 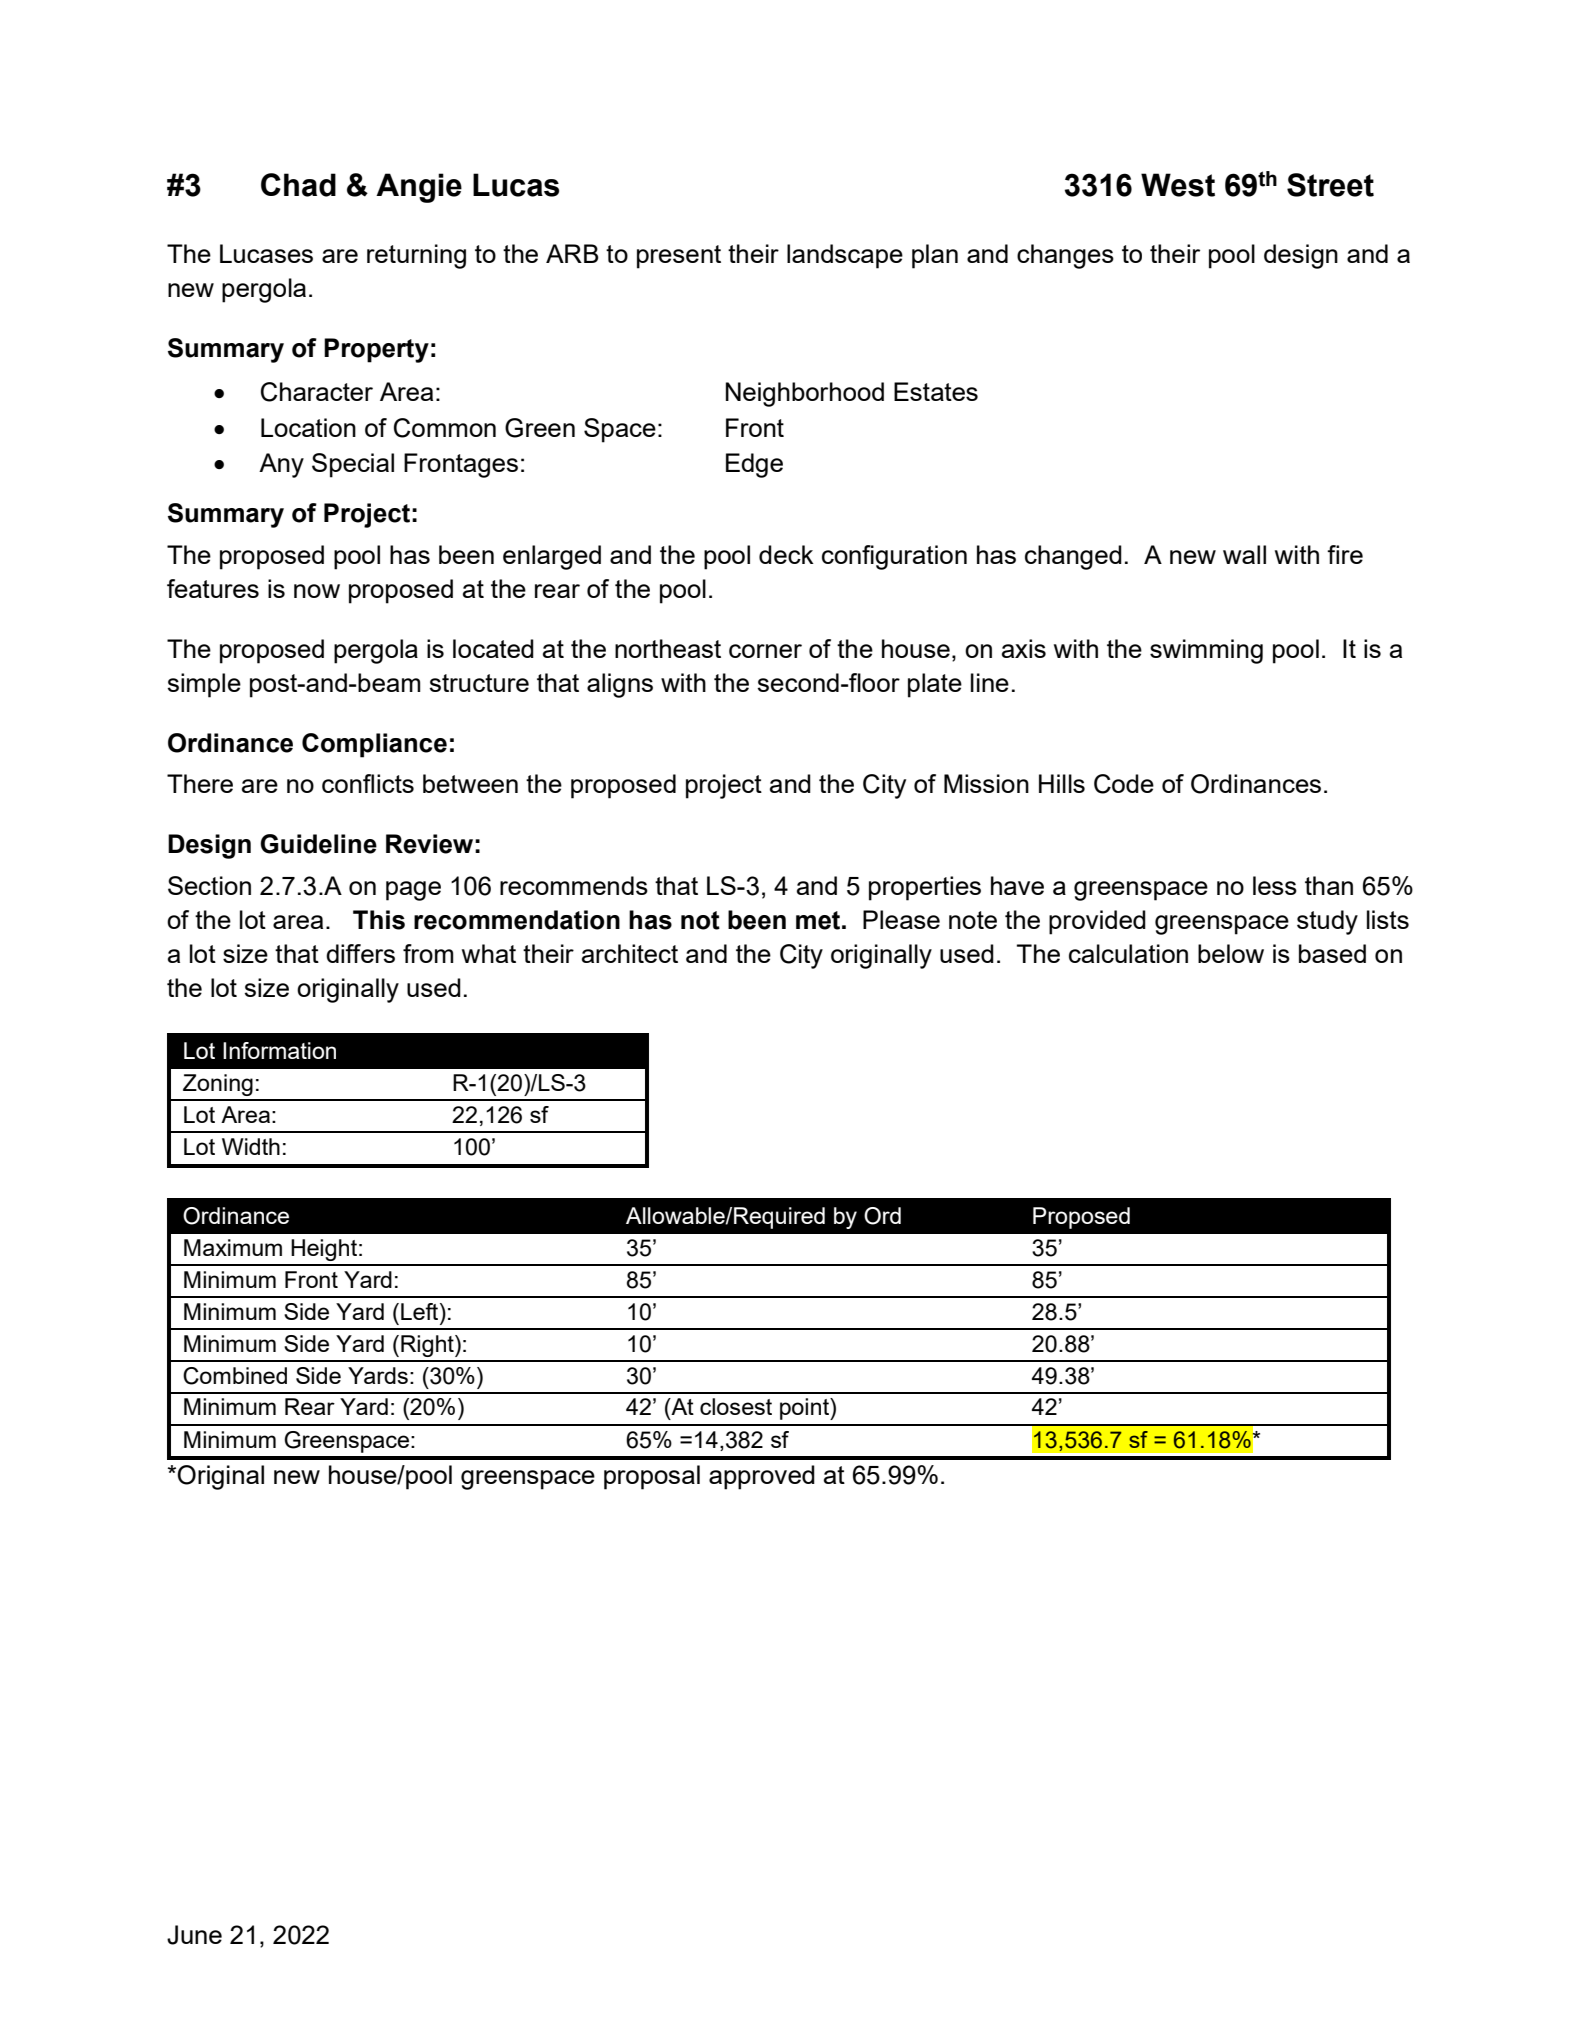 What do you see at coordinates (194, 1935) in the document?
I see `June` at bounding box center [194, 1935].
